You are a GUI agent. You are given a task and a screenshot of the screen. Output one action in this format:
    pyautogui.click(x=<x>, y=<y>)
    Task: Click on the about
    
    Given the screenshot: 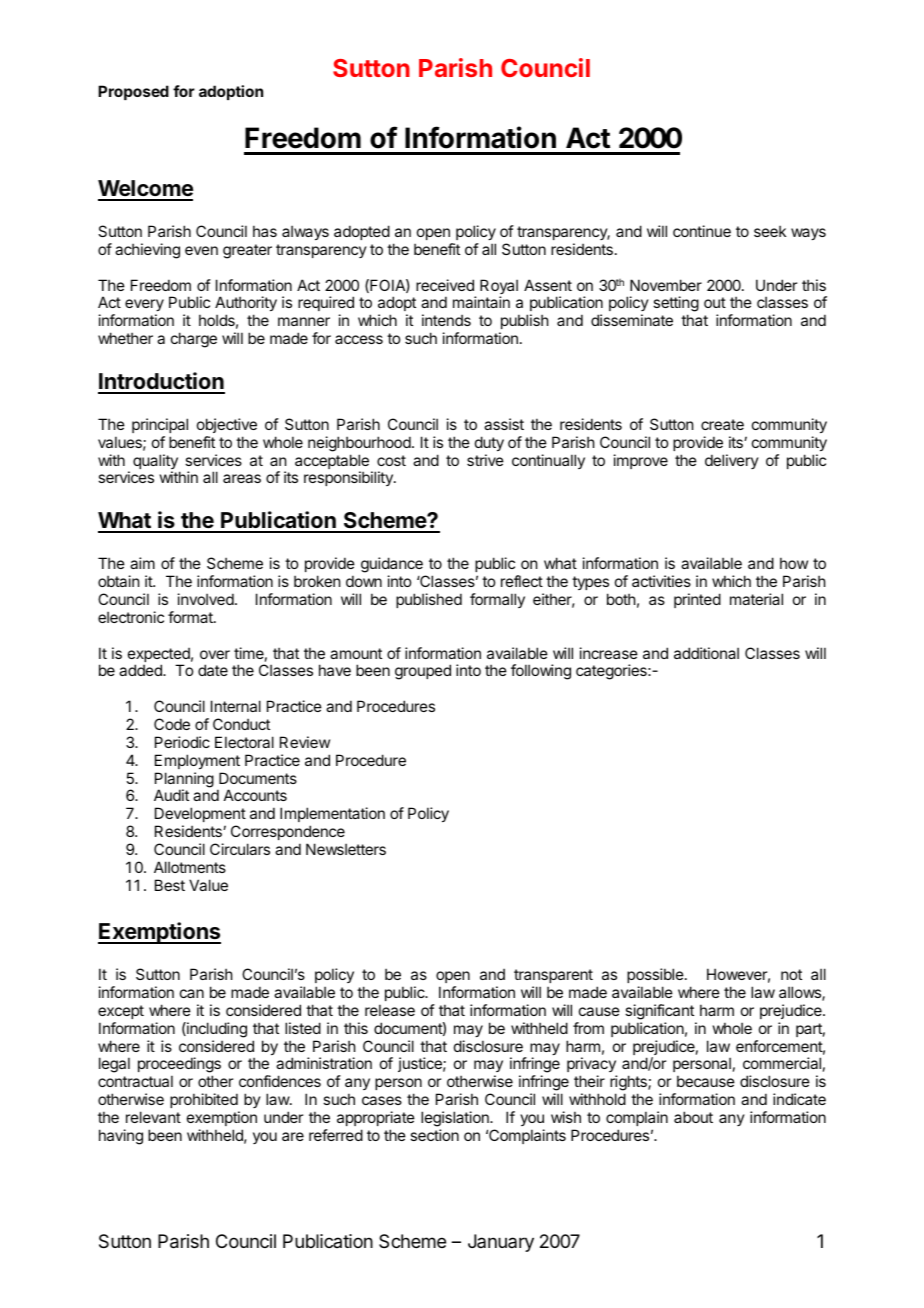 What is the action you would take?
    pyautogui.click(x=693, y=1117)
